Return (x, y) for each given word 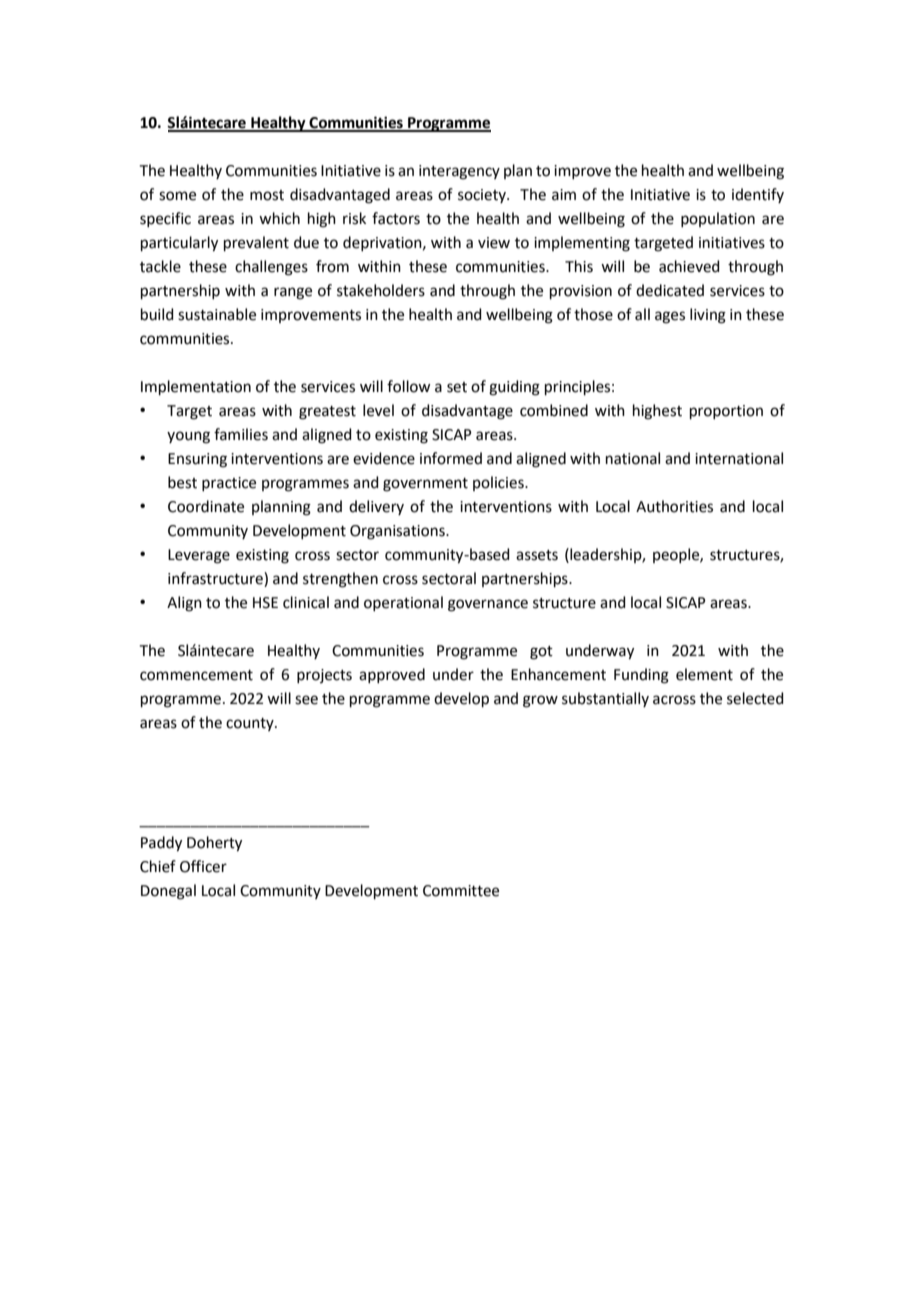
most (267, 195)
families (241, 434)
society (483, 196)
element (704, 674)
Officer (203, 866)
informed (451, 458)
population (718, 219)
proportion (726, 412)
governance (488, 605)
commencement (196, 675)
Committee (461, 891)
